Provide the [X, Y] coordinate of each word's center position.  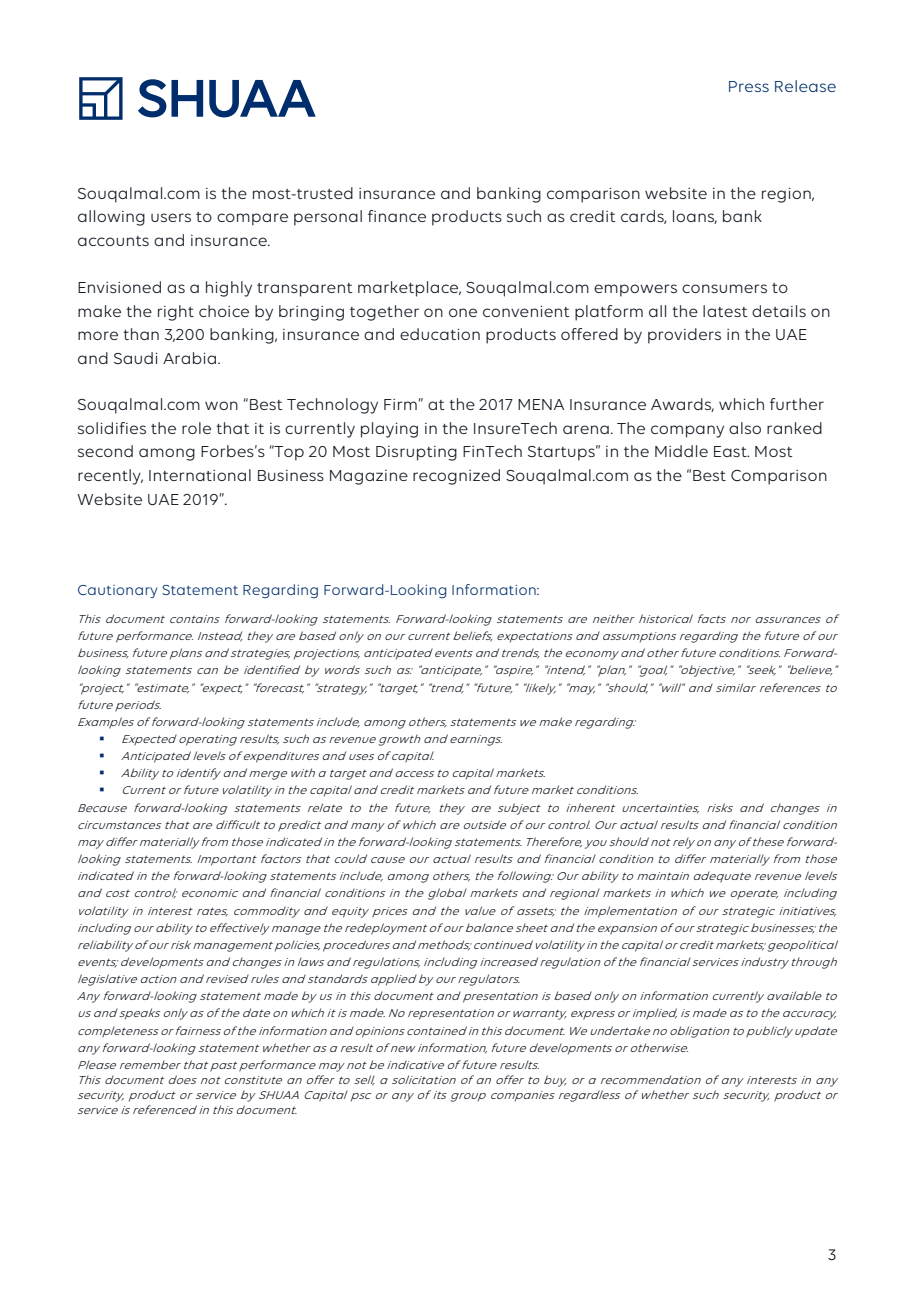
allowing [111, 218]
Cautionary [117, 591]
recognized [456, 477]
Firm [400, 404]
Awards [682, 405]
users [171, 217]
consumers [724, 288]
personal [328, 218]
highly [229, 289]
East [731, 451]
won [221, 405]
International [200, 475]
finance [397, 216]
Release [805, 86]
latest [725, 311]
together [384, 313]
